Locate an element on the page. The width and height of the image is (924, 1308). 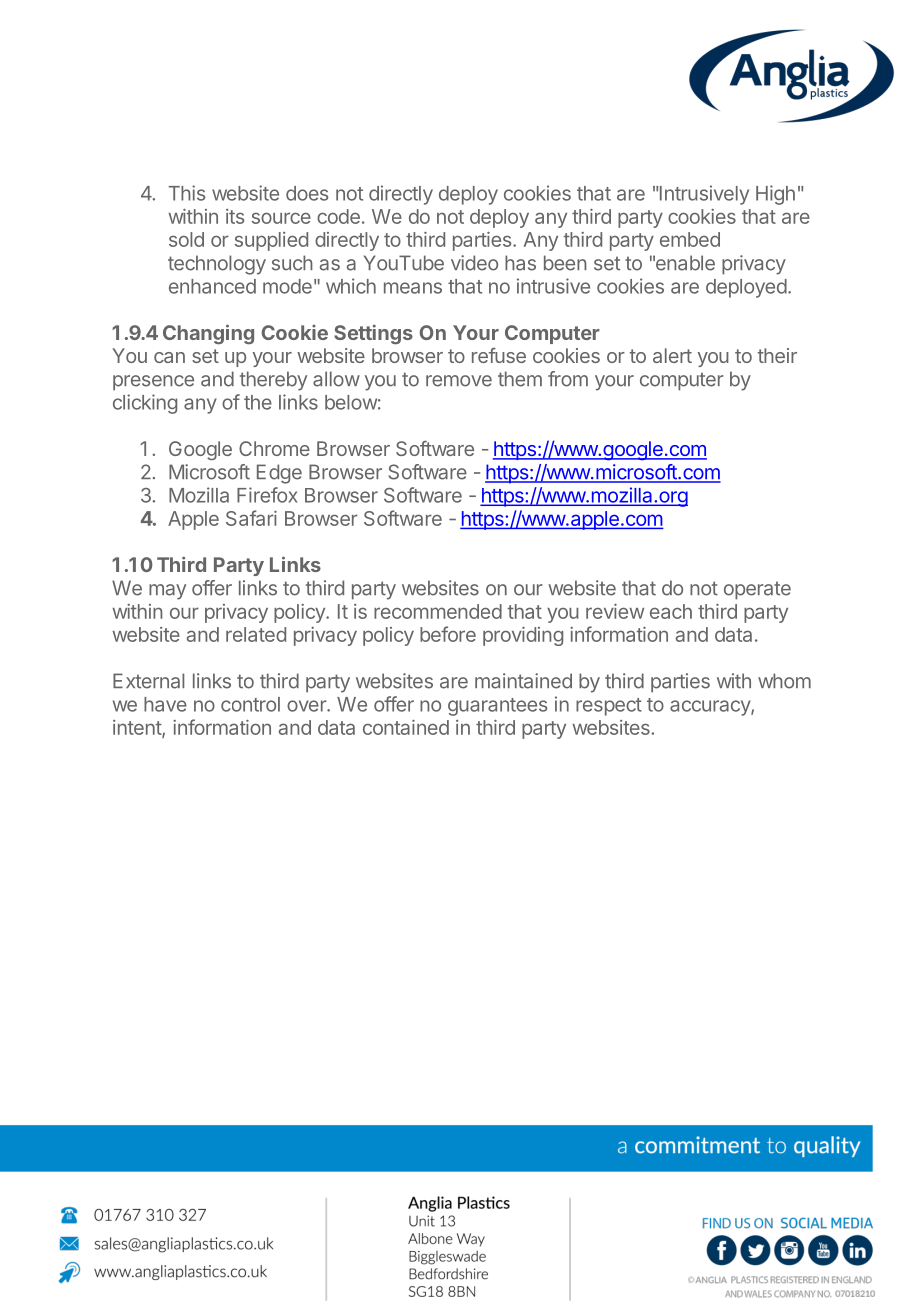
Safari is located at coordinates (251, 518).
